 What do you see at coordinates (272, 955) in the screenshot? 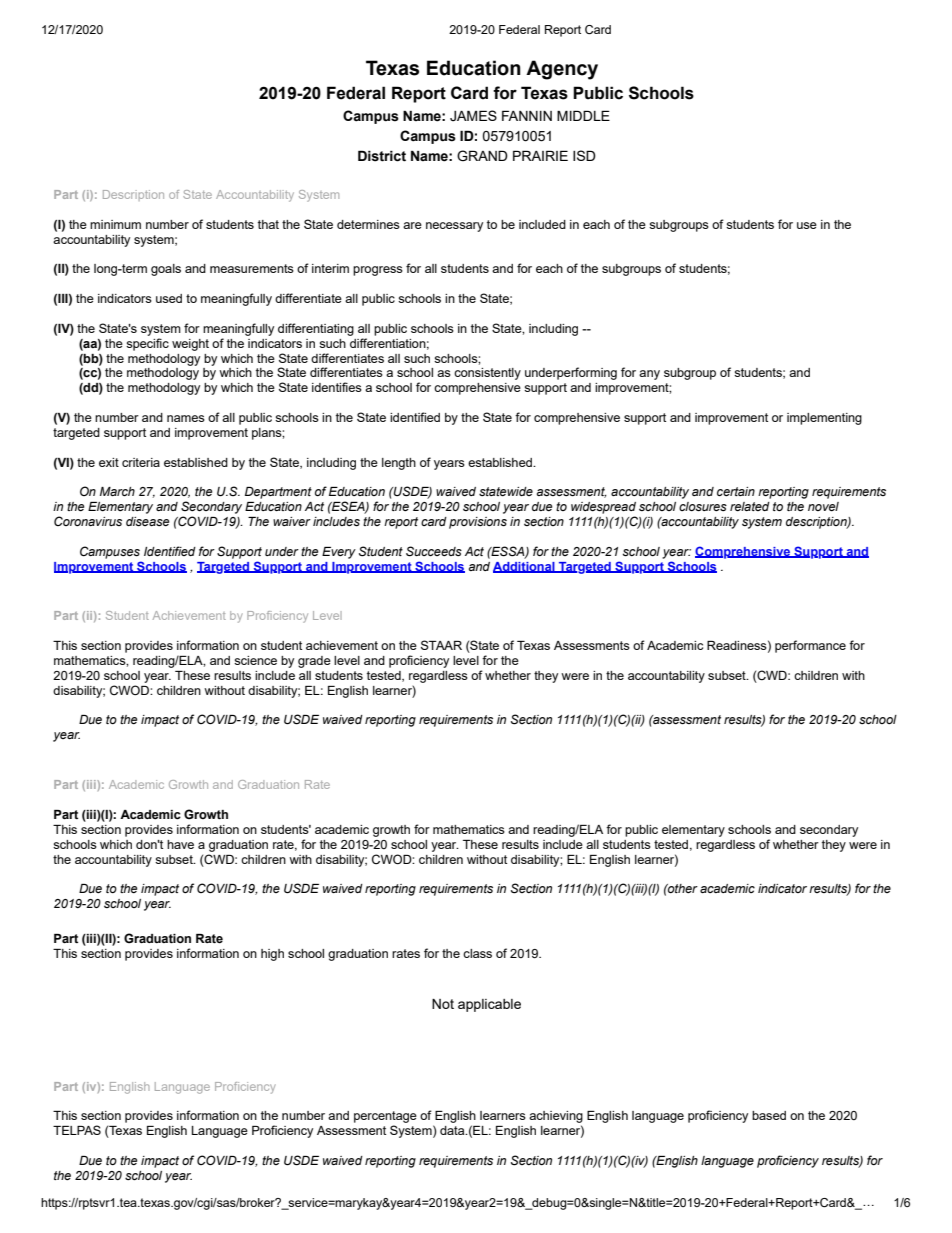
I see `high` at bounding box center [272, 955].
